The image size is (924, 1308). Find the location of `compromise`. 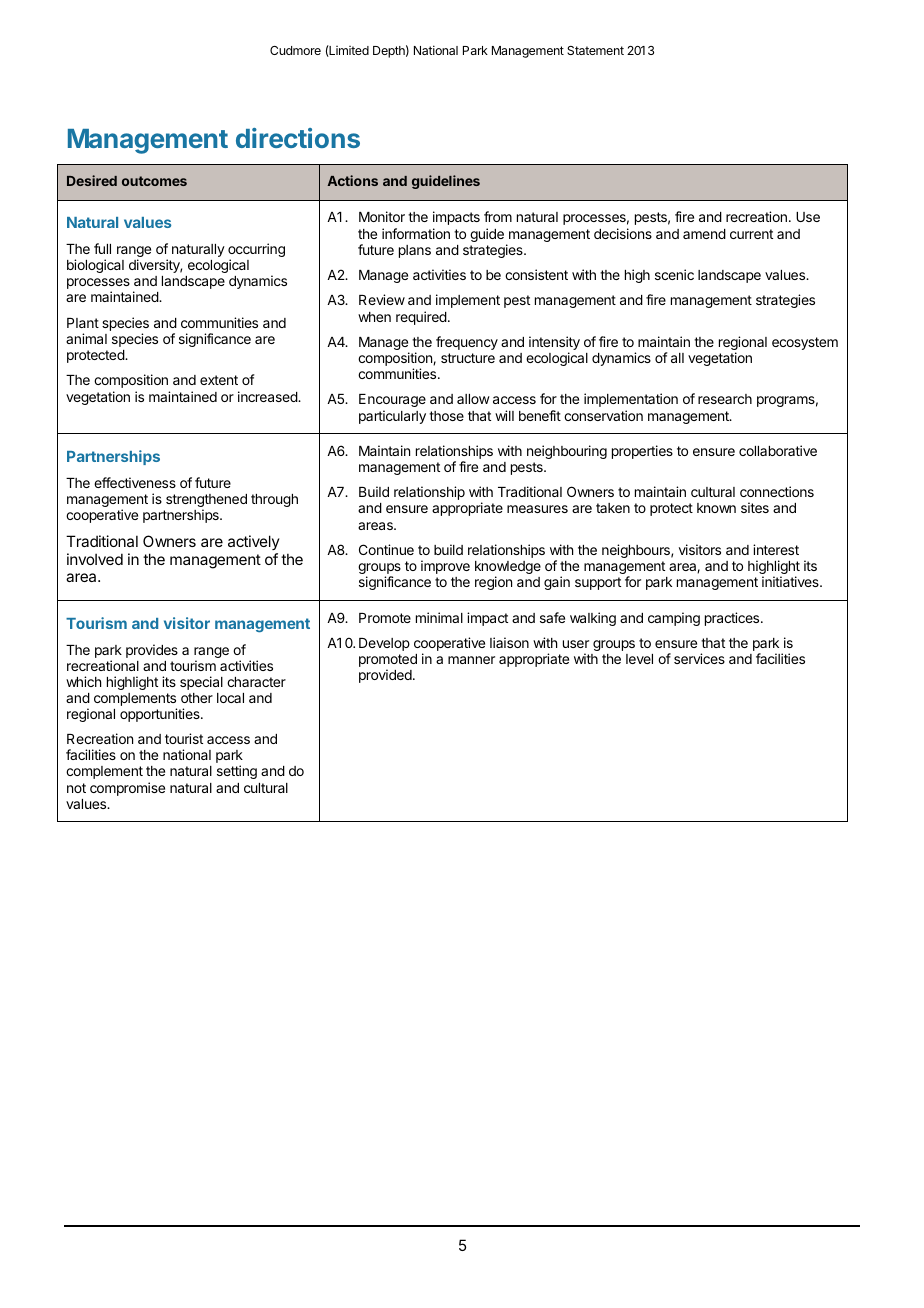

compromise is located at coordinates (127, 789).
